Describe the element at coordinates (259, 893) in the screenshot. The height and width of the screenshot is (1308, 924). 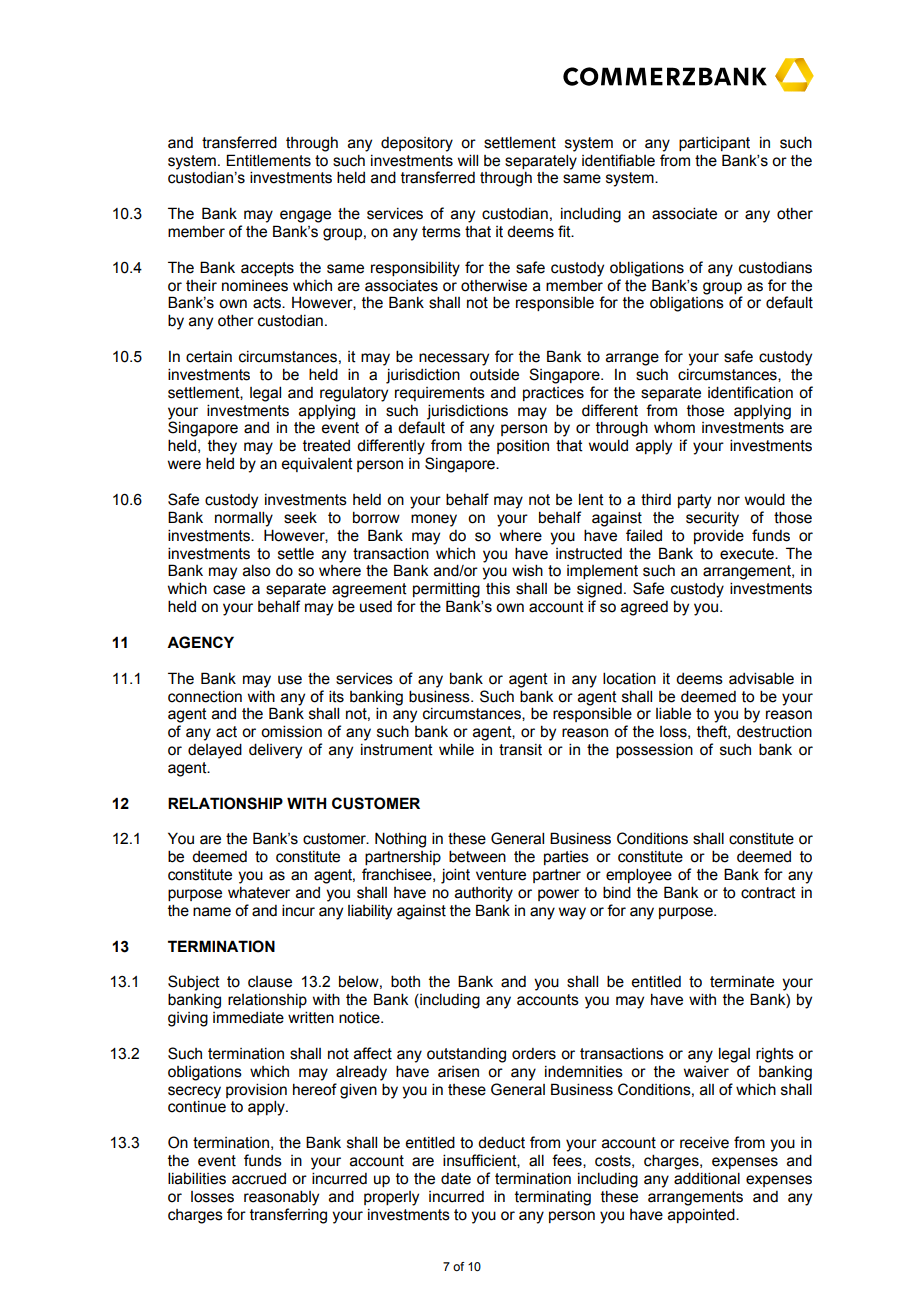
I see `whatever` at that location.
